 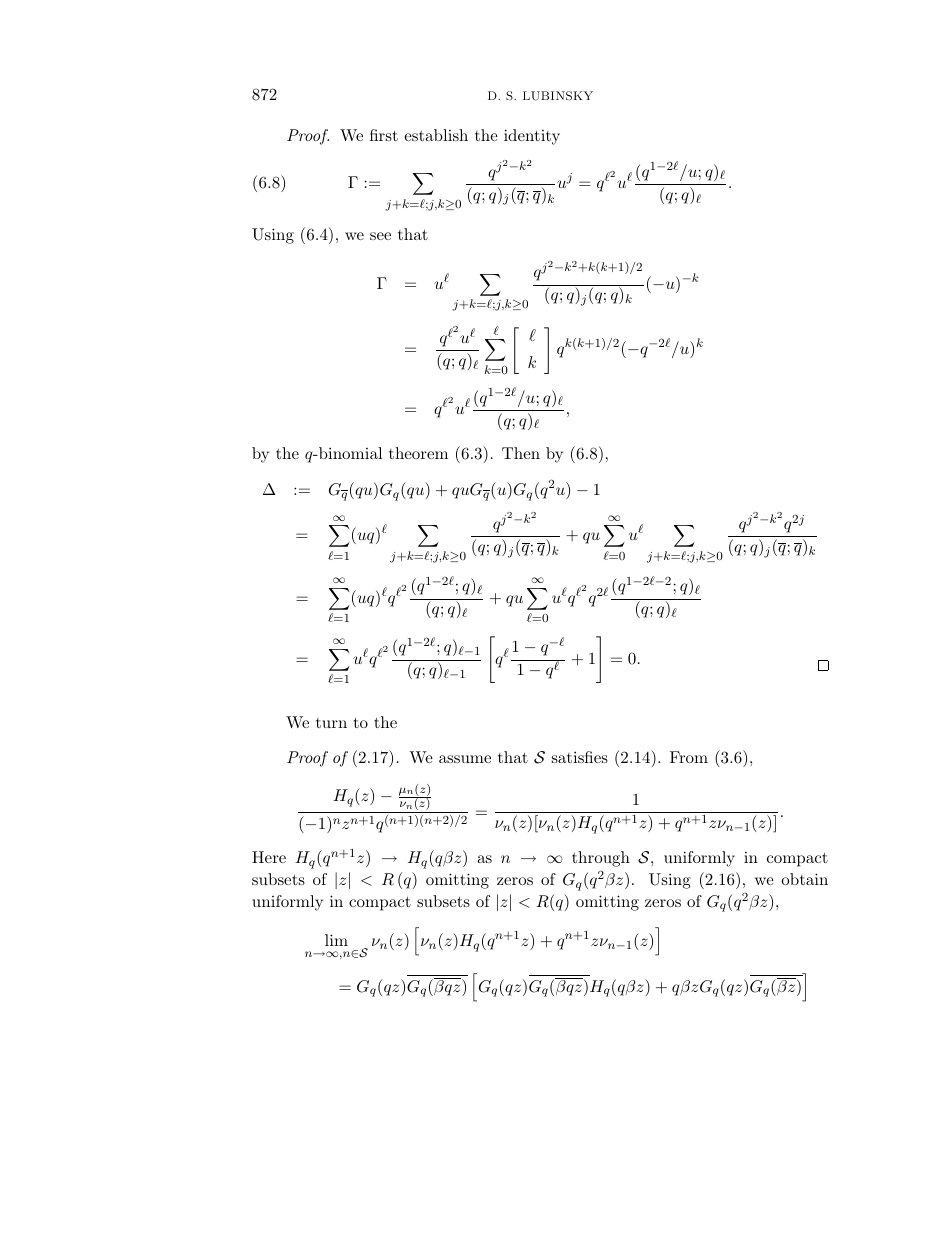 I want to click on lim, so click(x=336, y=940).
